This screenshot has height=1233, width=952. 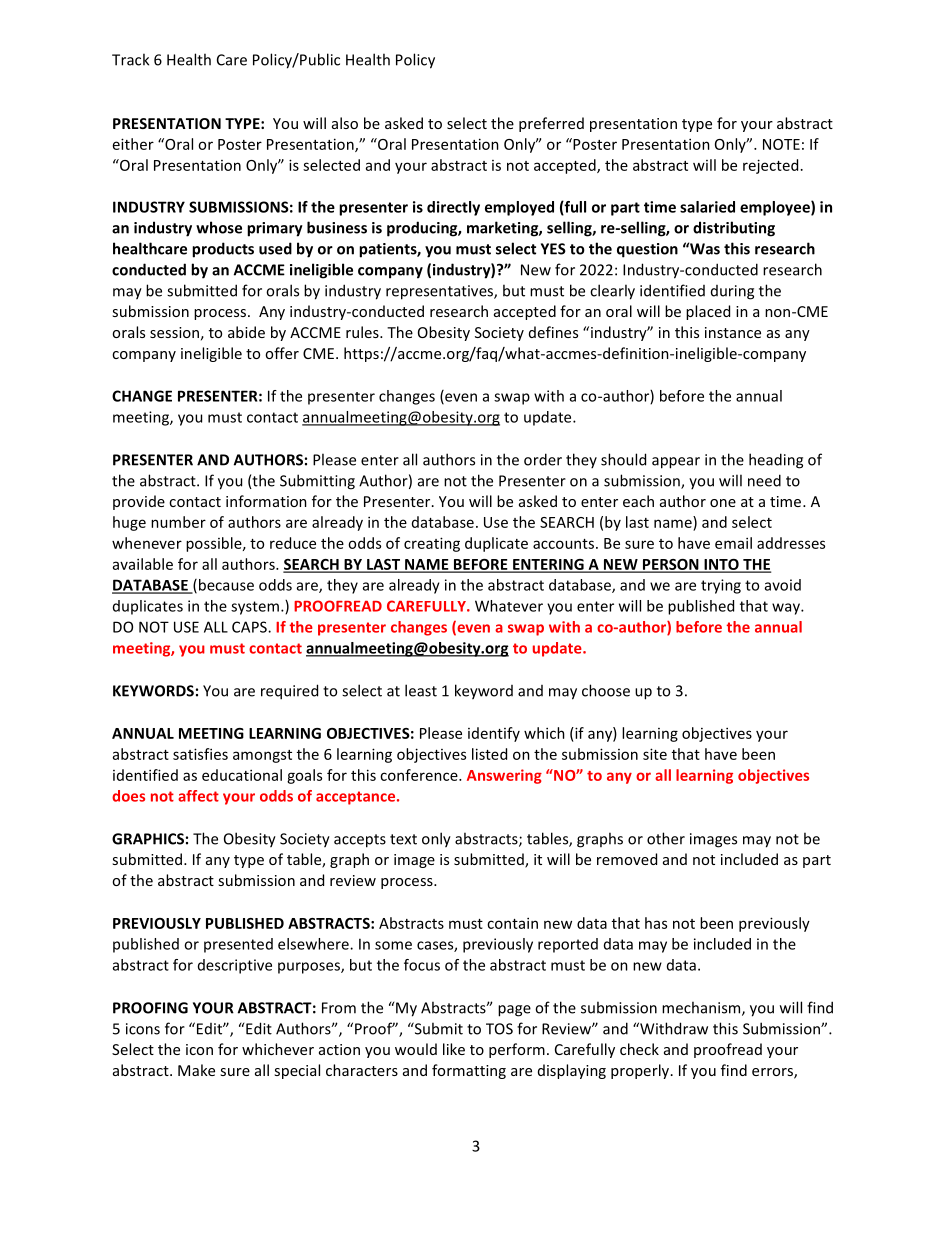 What do you see at coordinates (721, 565) in the screenshot?
I see `INTO` at bounding box center [721, 565].
